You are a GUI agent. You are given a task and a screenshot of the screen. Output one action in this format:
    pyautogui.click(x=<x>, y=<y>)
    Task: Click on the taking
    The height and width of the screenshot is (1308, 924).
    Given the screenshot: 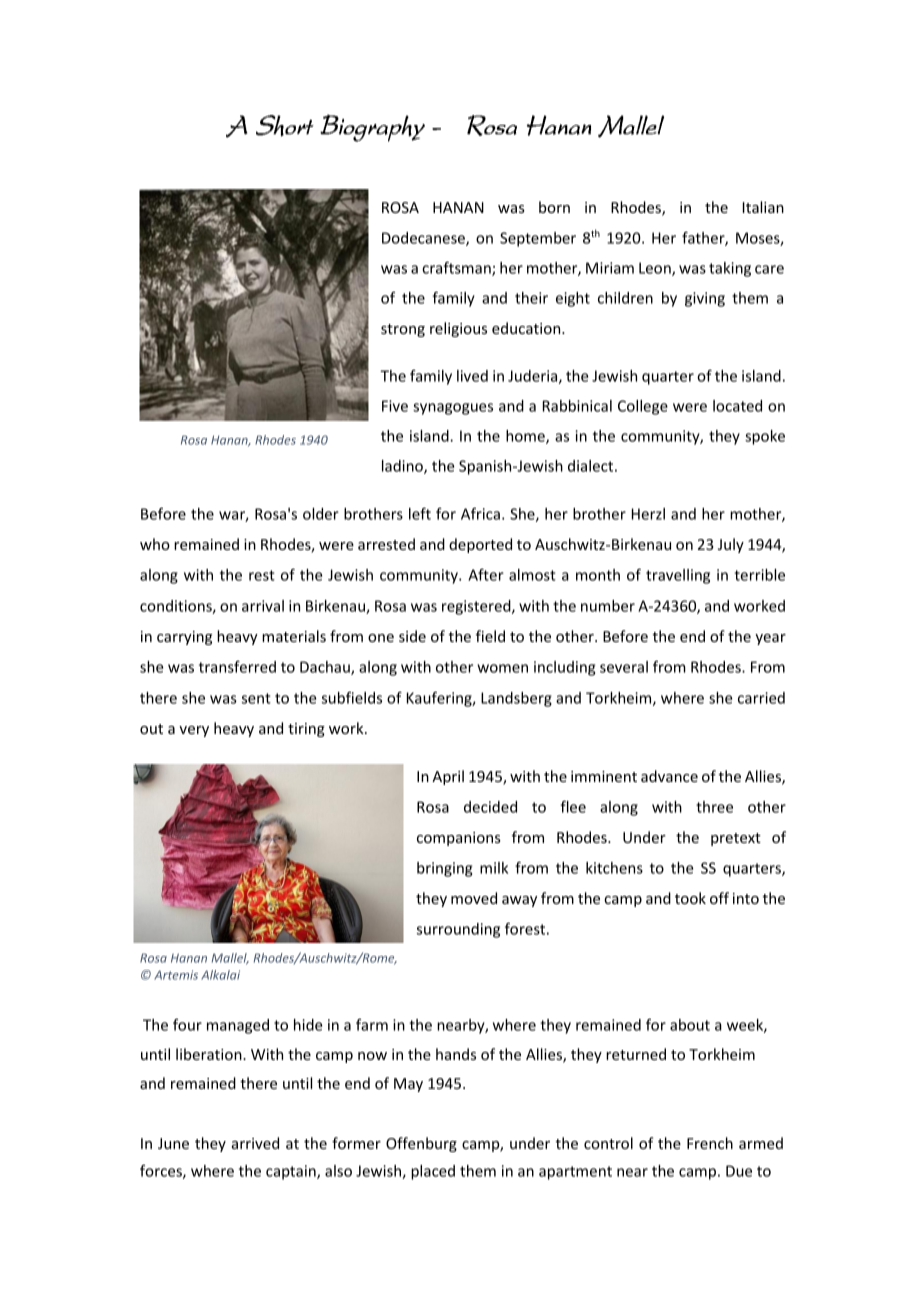 What is the action you would take?
    pyautogui.click(x=730, y=269)
